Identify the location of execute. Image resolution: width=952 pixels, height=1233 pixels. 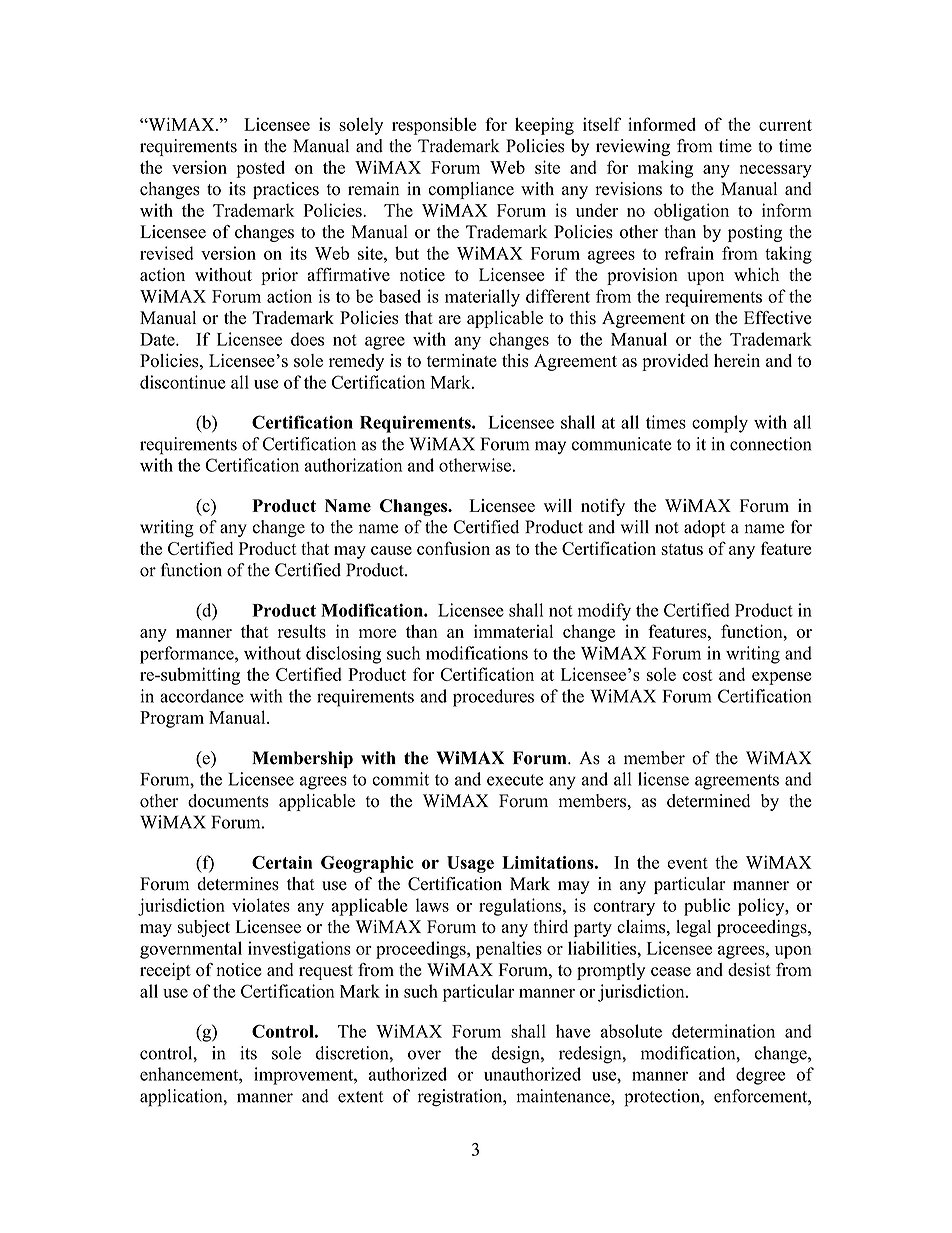
(515, 780).
